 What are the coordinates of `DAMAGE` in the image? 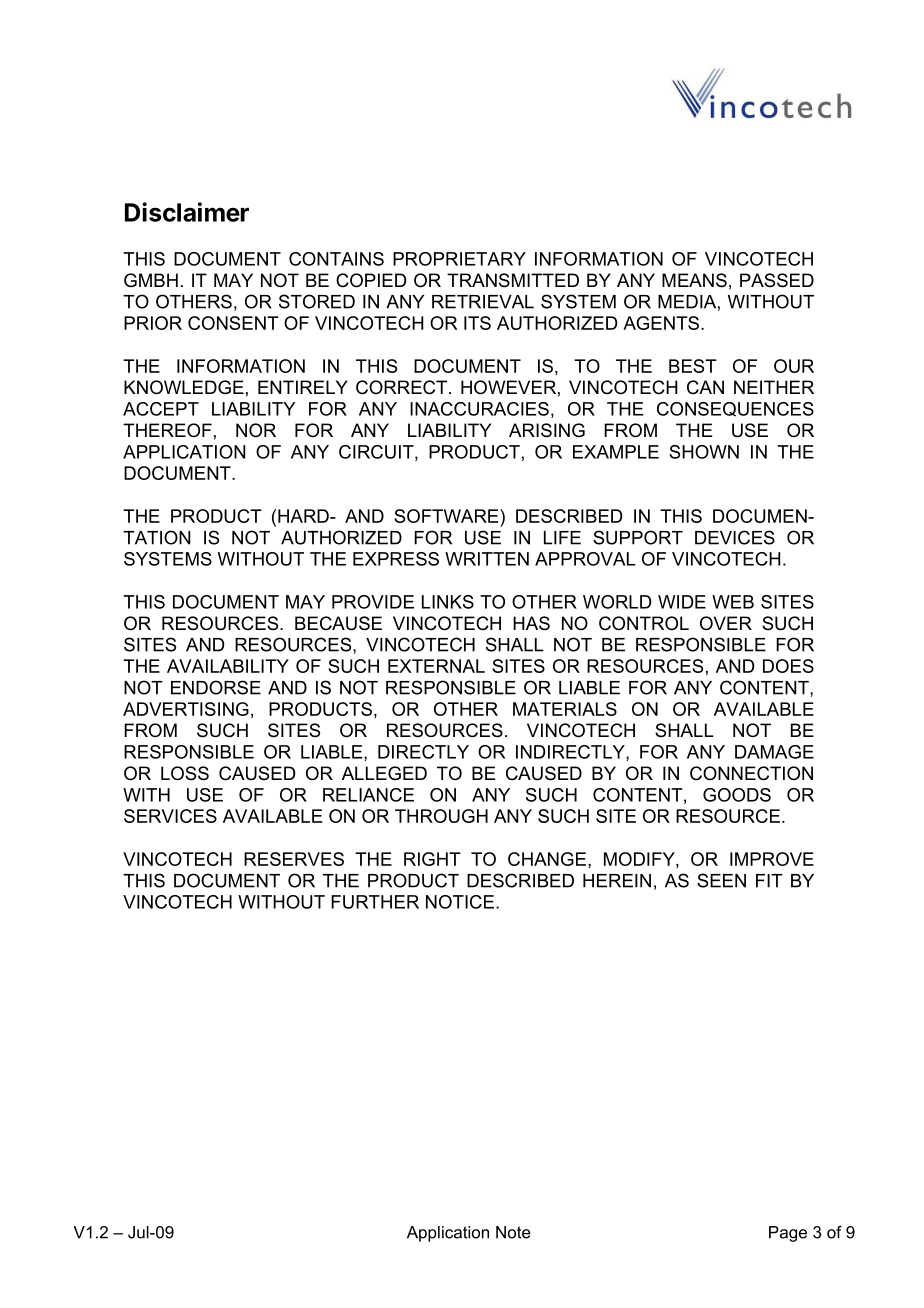 It's located at (774, 752).
